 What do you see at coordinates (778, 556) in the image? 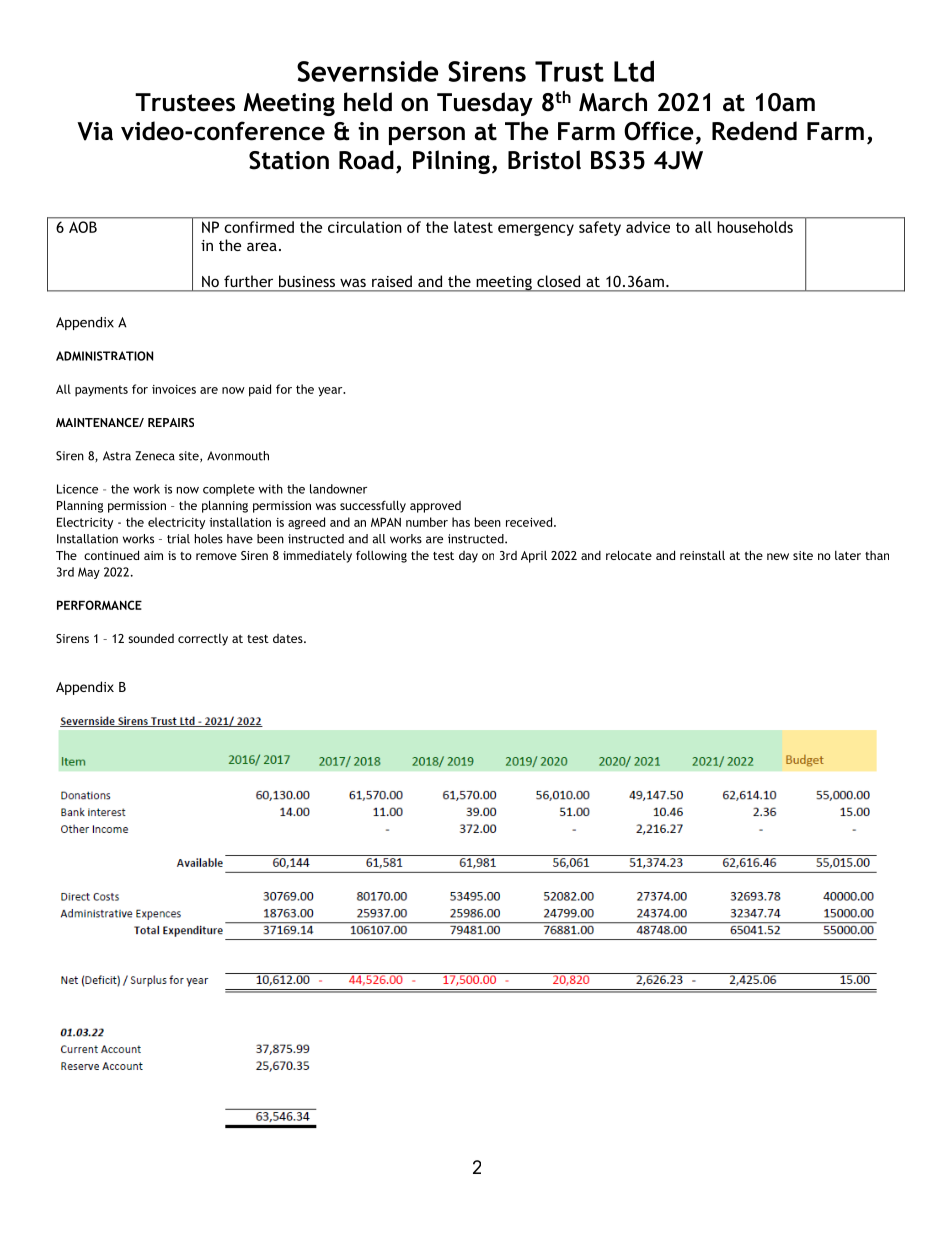
I see `new` at bounding box center [778, 556].
